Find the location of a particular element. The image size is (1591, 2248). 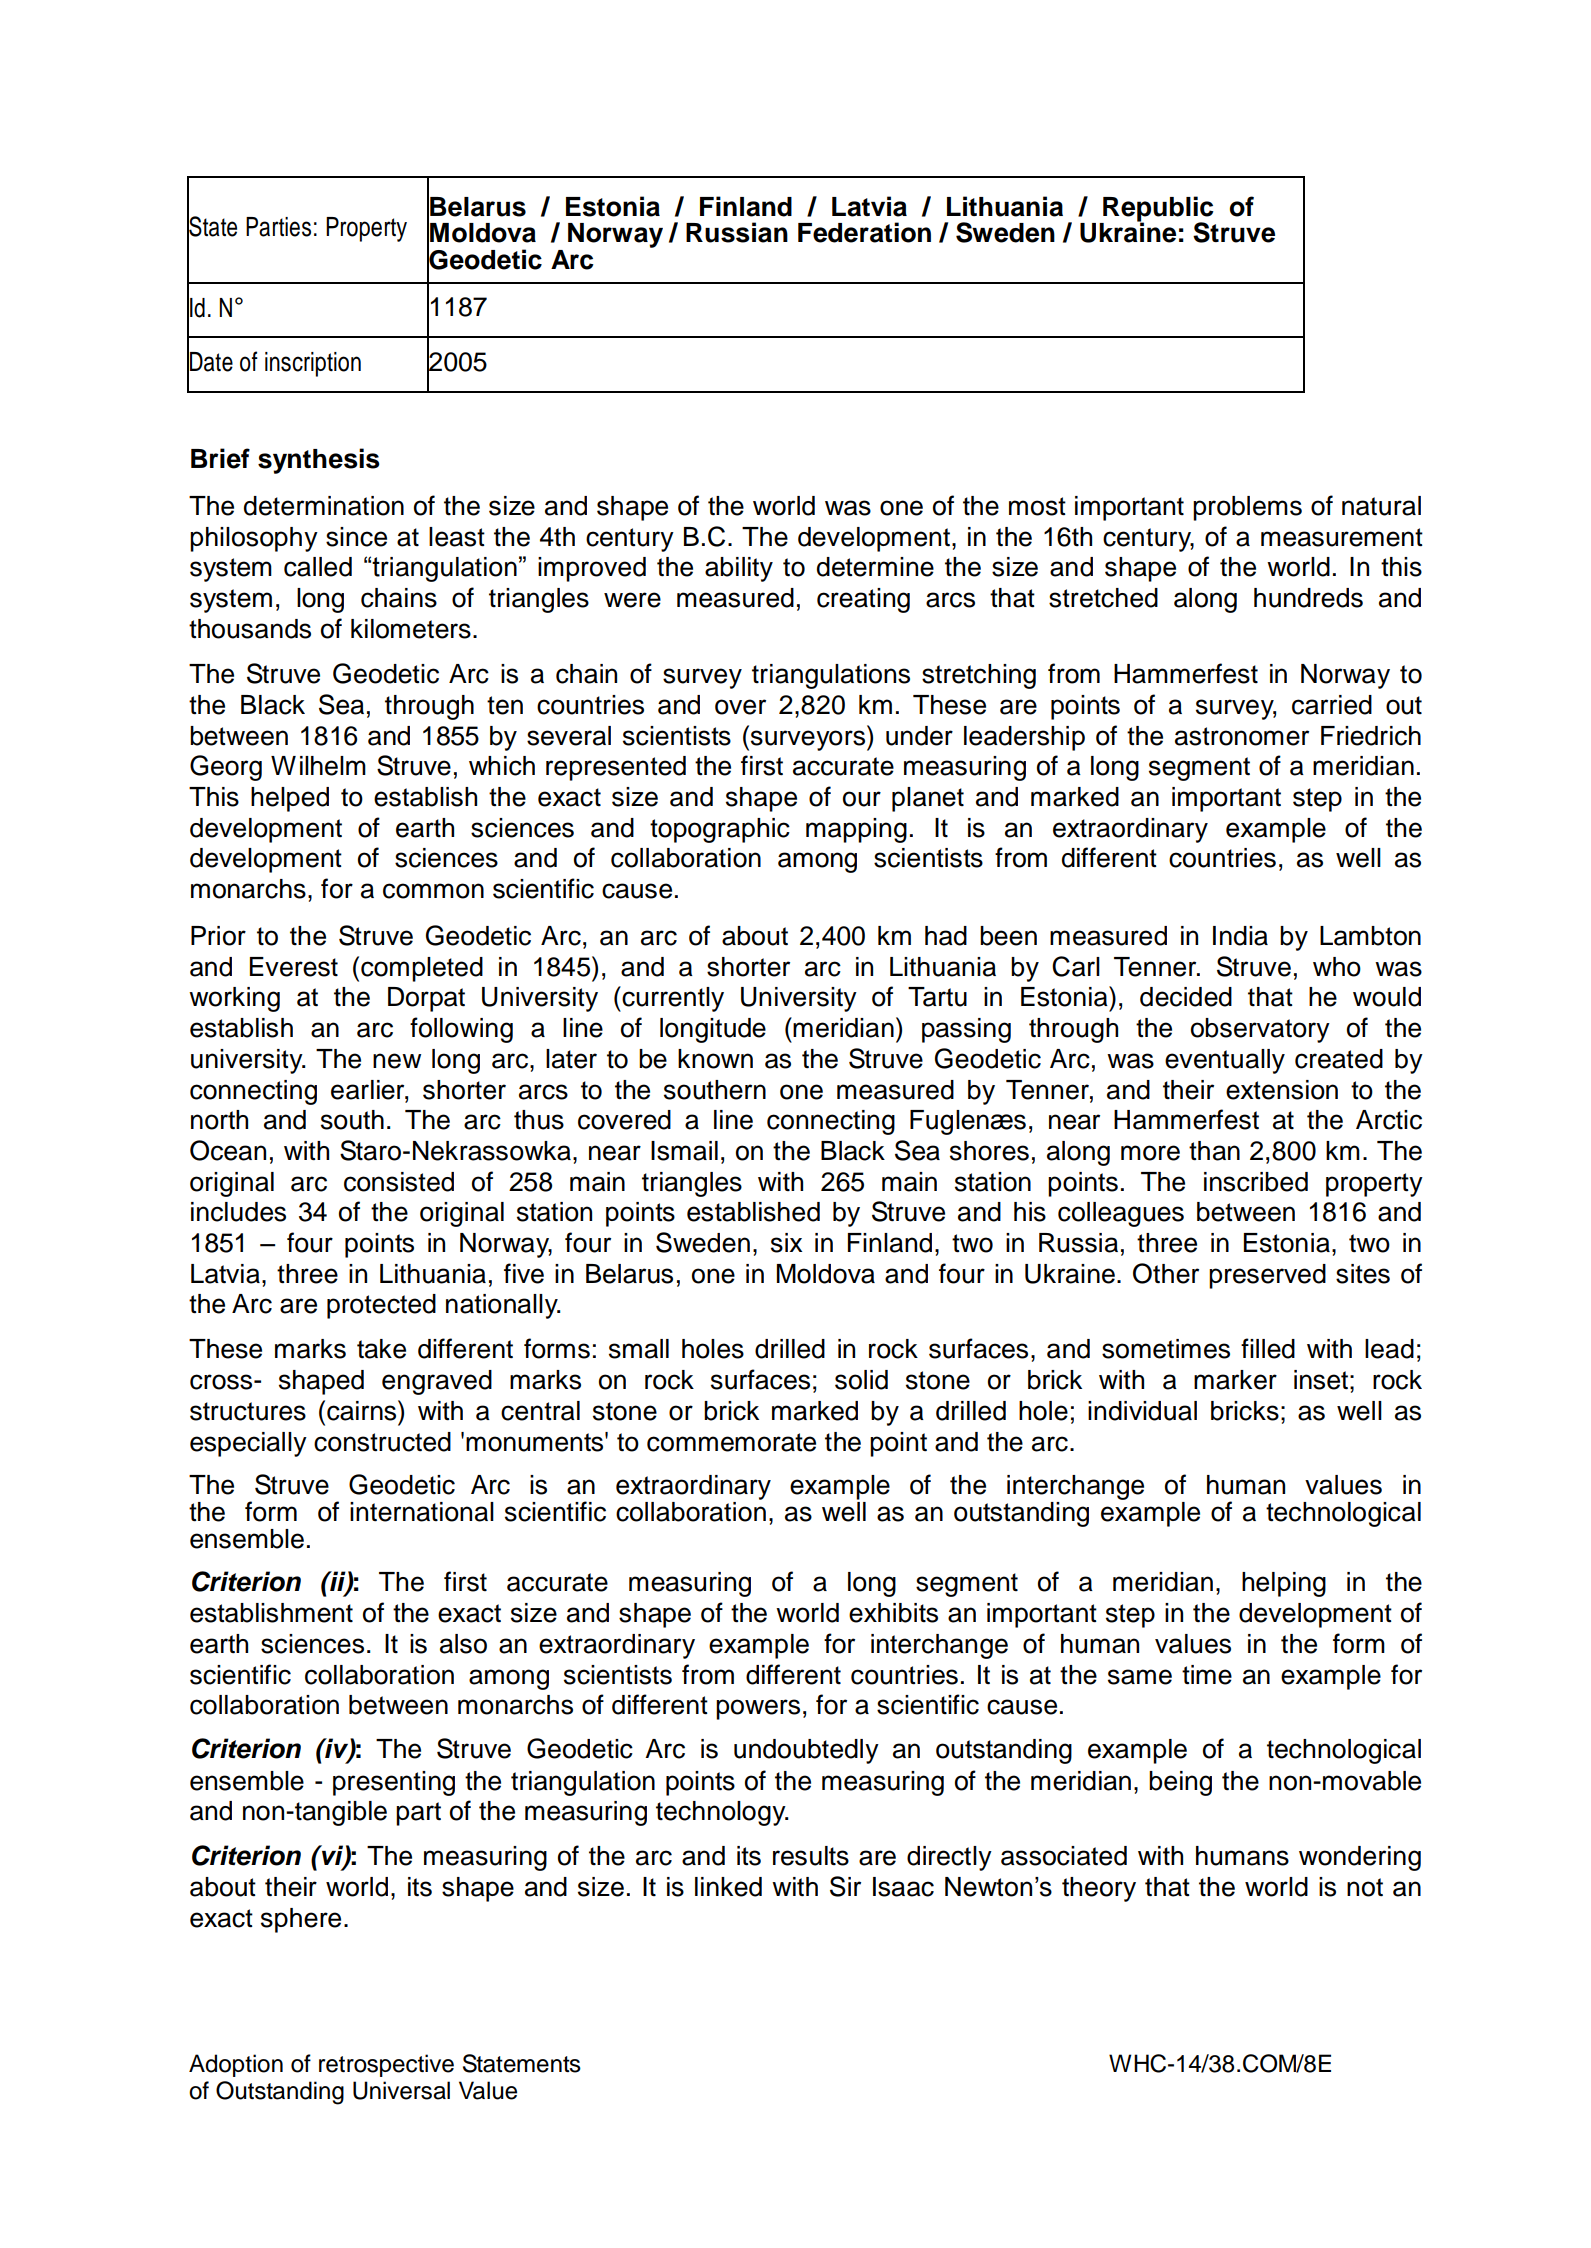

mapping is located at coordinates (856, 830).
